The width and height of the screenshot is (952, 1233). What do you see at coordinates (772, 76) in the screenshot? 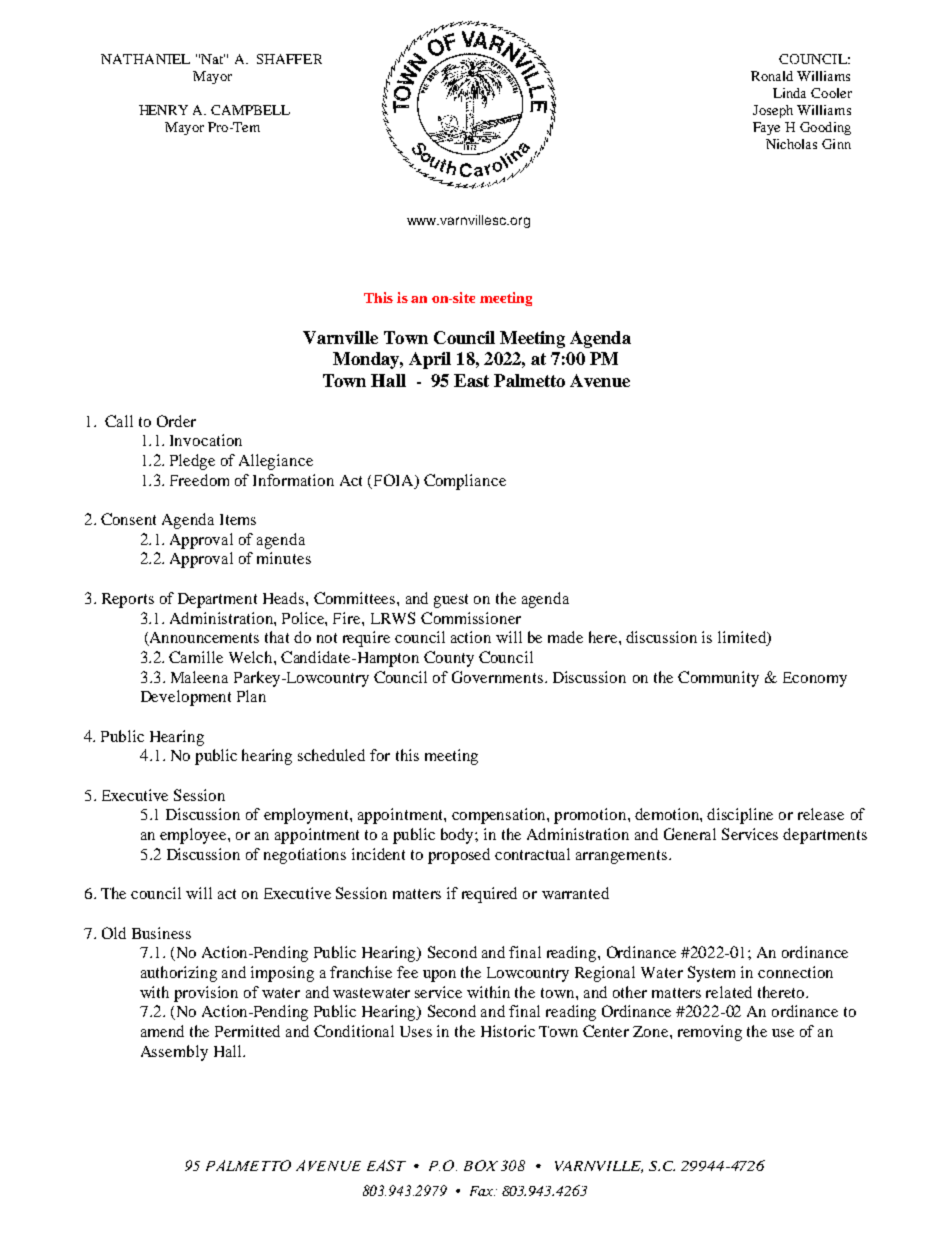
I see `Ronald` at bounding box center [772, 76].
